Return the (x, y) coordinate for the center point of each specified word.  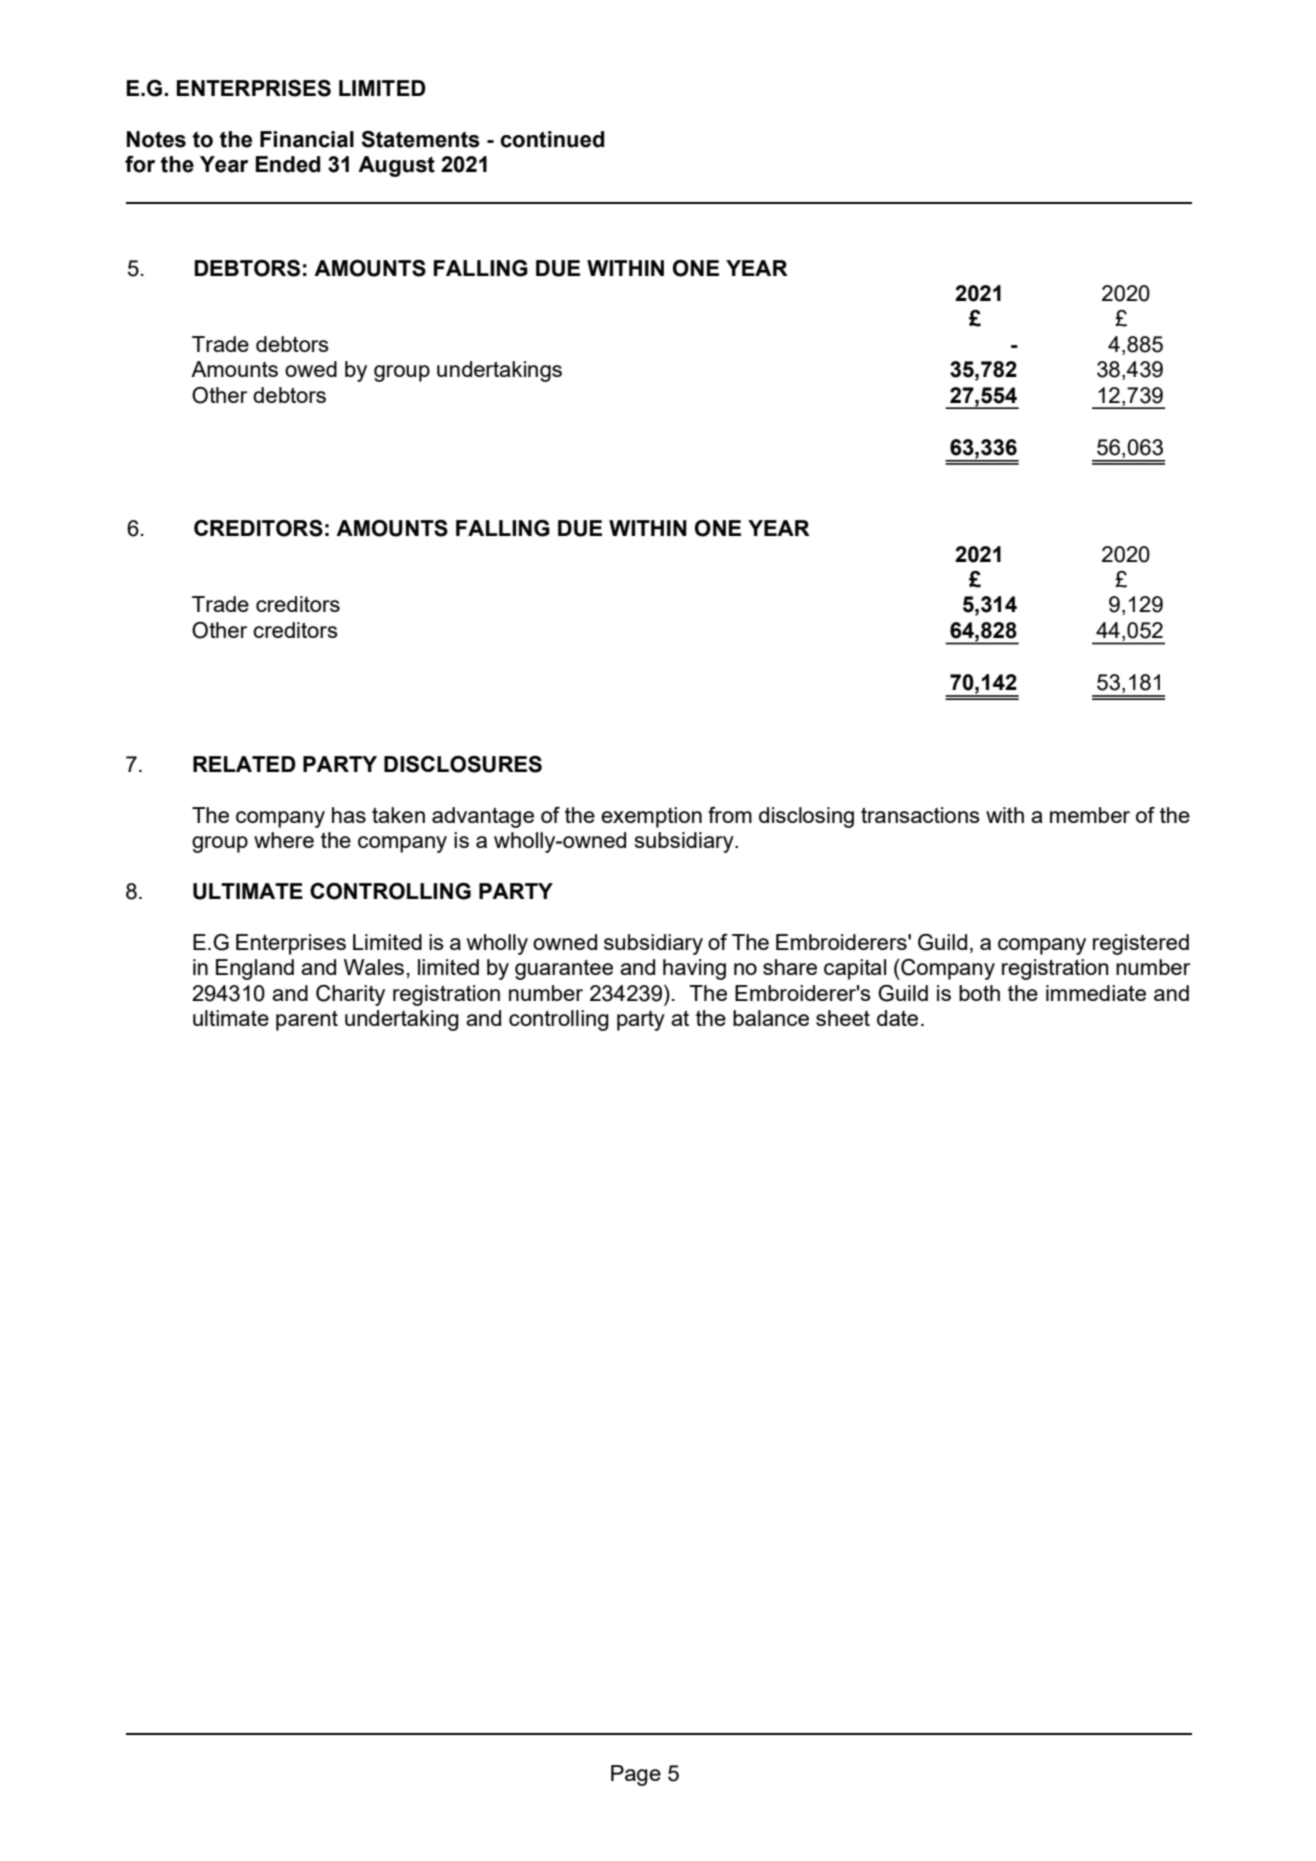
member (1090, 815)
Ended (288, 164)
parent (307, 1021)
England (255, 969)
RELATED (244, 764)
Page (636, 1775)
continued (552, 139)
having (694, 969)
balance (771, 1018)
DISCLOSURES (463, 764)
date (897, 1018)
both (979, 993)
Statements (420, 139)
